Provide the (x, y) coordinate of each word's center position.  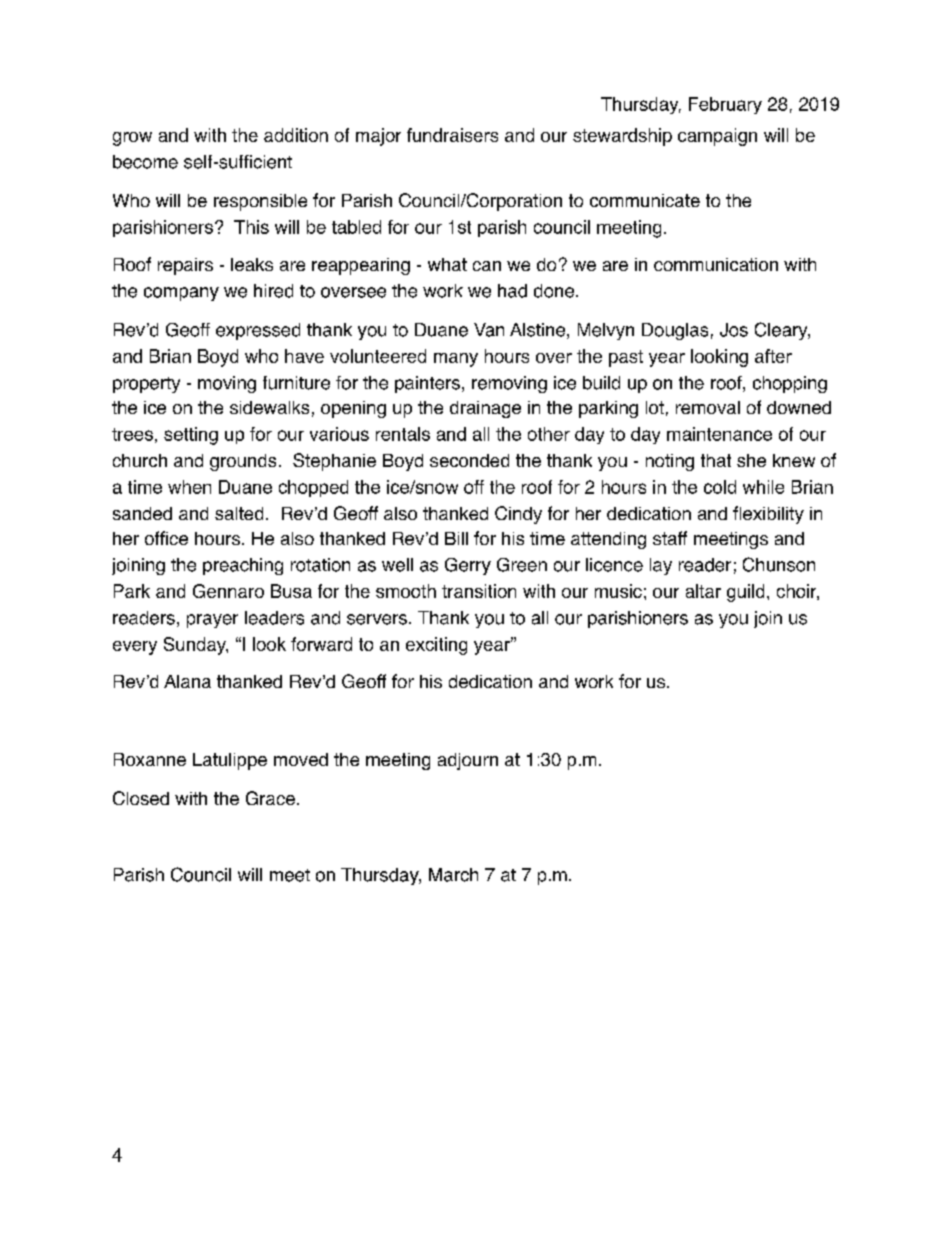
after (773, 356)
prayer (212, 621)
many (456, 360)
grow (132, 139)
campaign (717, 137)
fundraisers (452, 135)
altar (703, 591)
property (146, 385)
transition (479, 591)
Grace (270, 798)
